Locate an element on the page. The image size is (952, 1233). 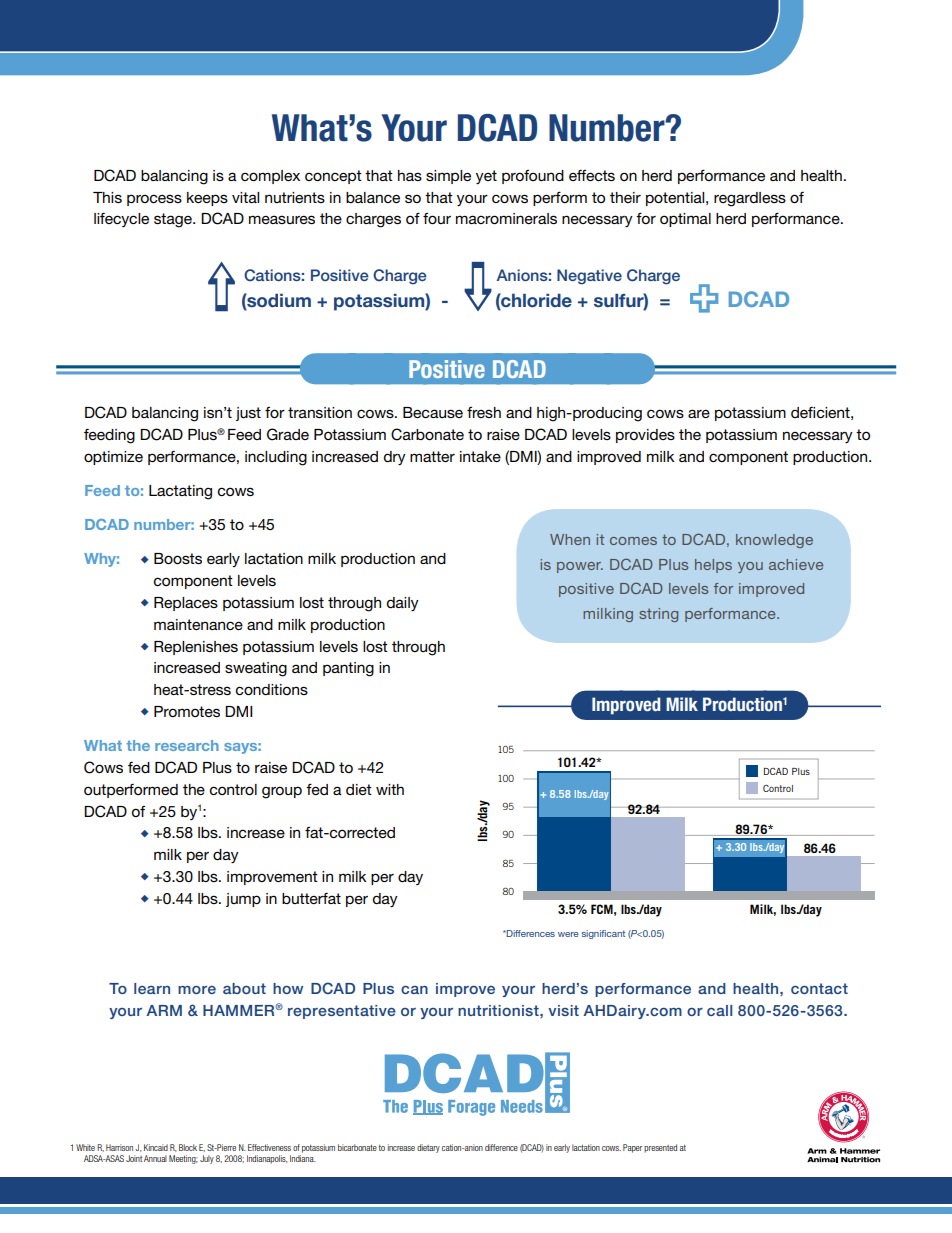
four is located at coordinates (437, 218).
